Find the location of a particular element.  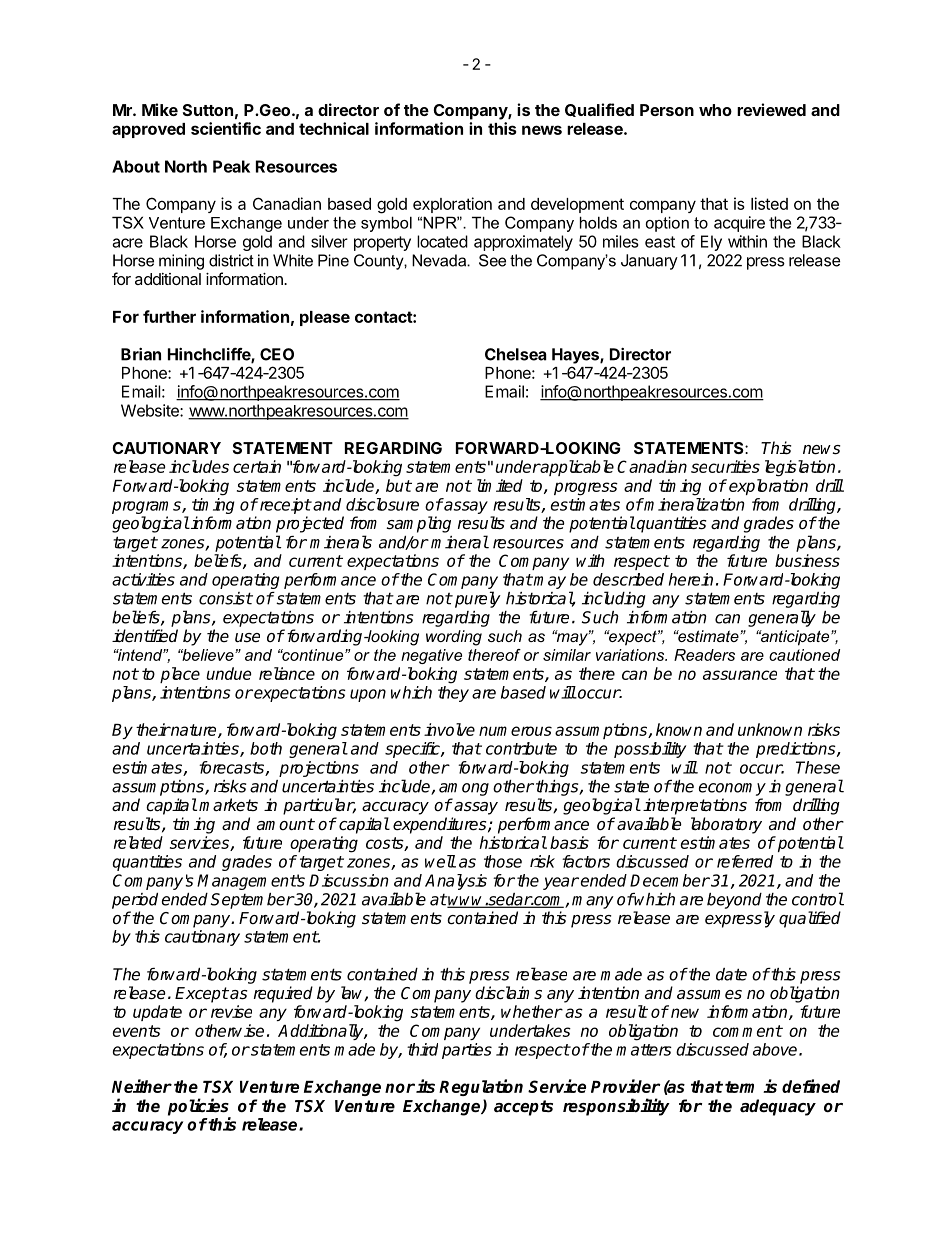

who is located at coordinates (715, 110).
